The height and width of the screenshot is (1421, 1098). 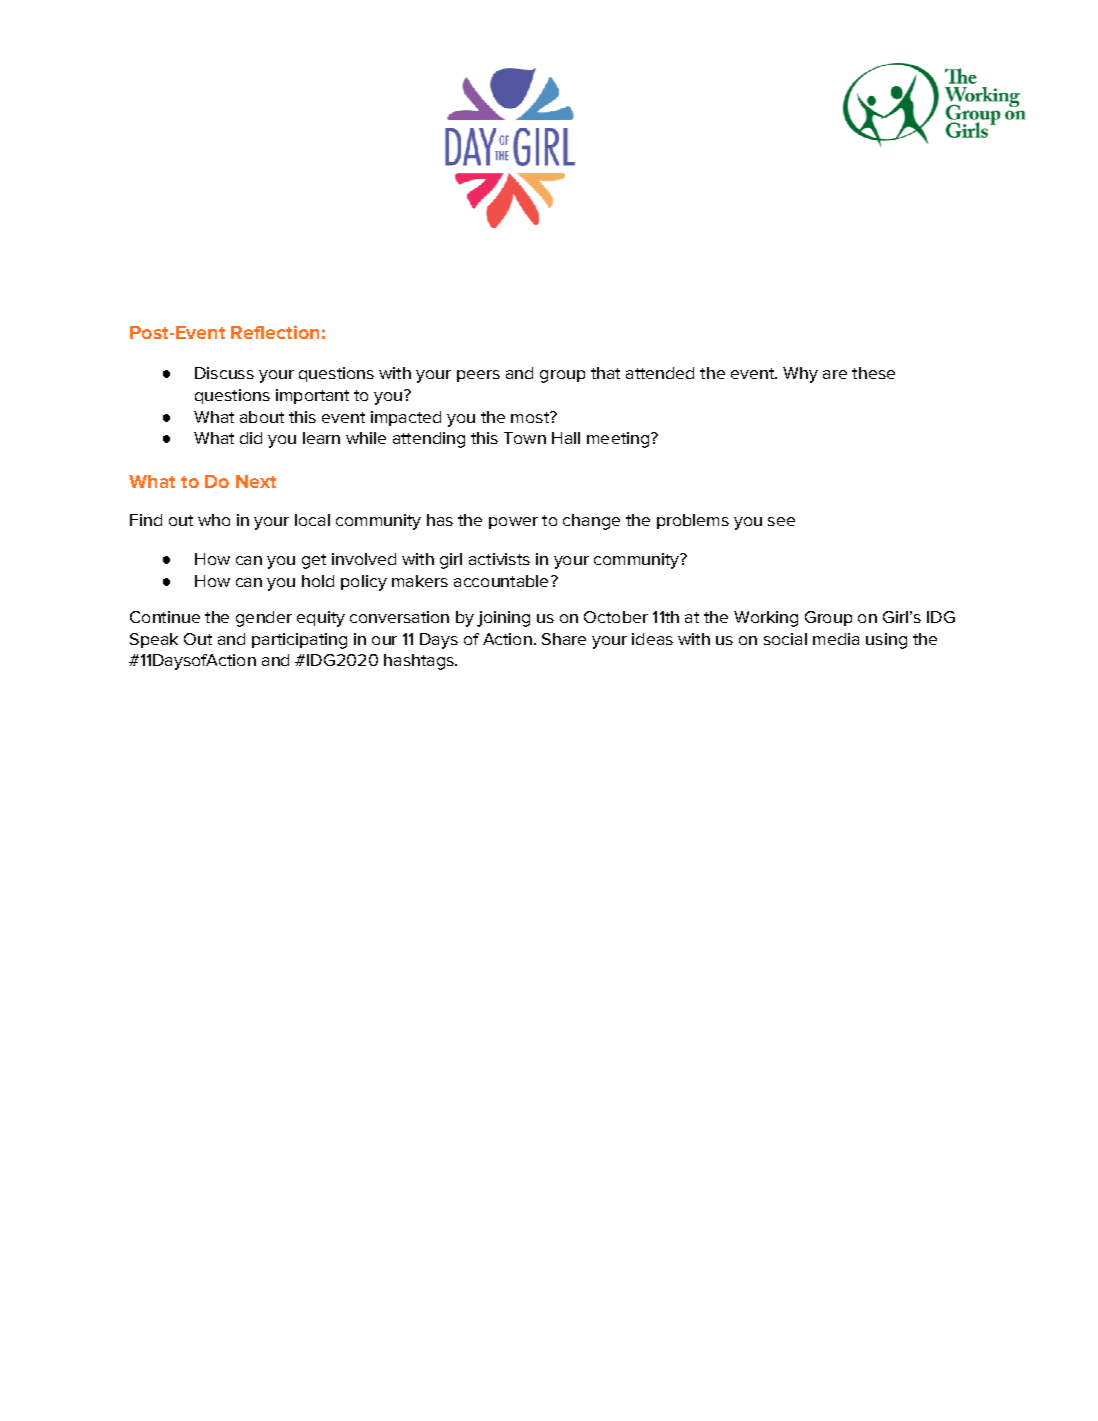 I want to click on meeting, so click(x=618, y=440).
